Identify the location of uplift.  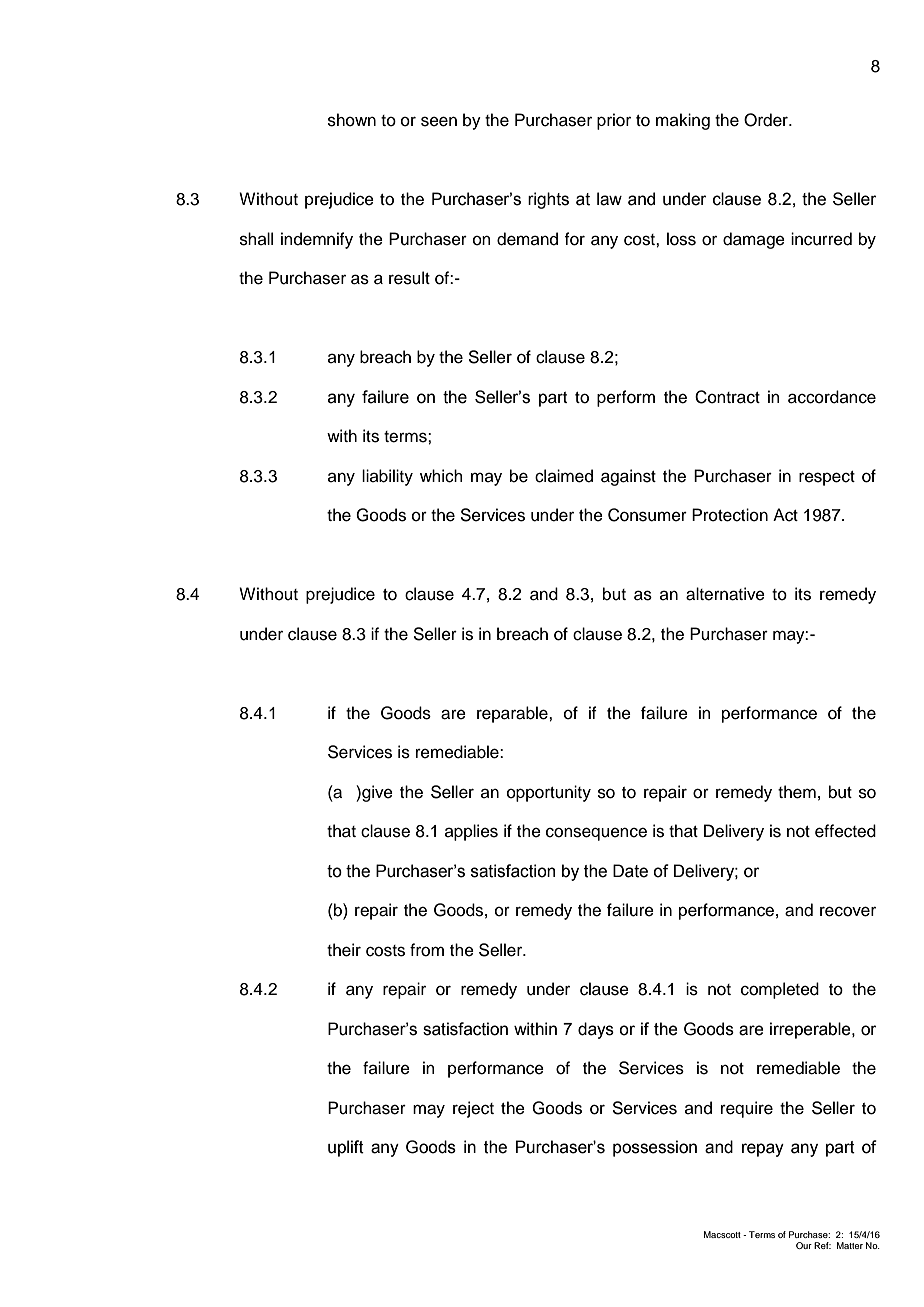
(346, 1148).
